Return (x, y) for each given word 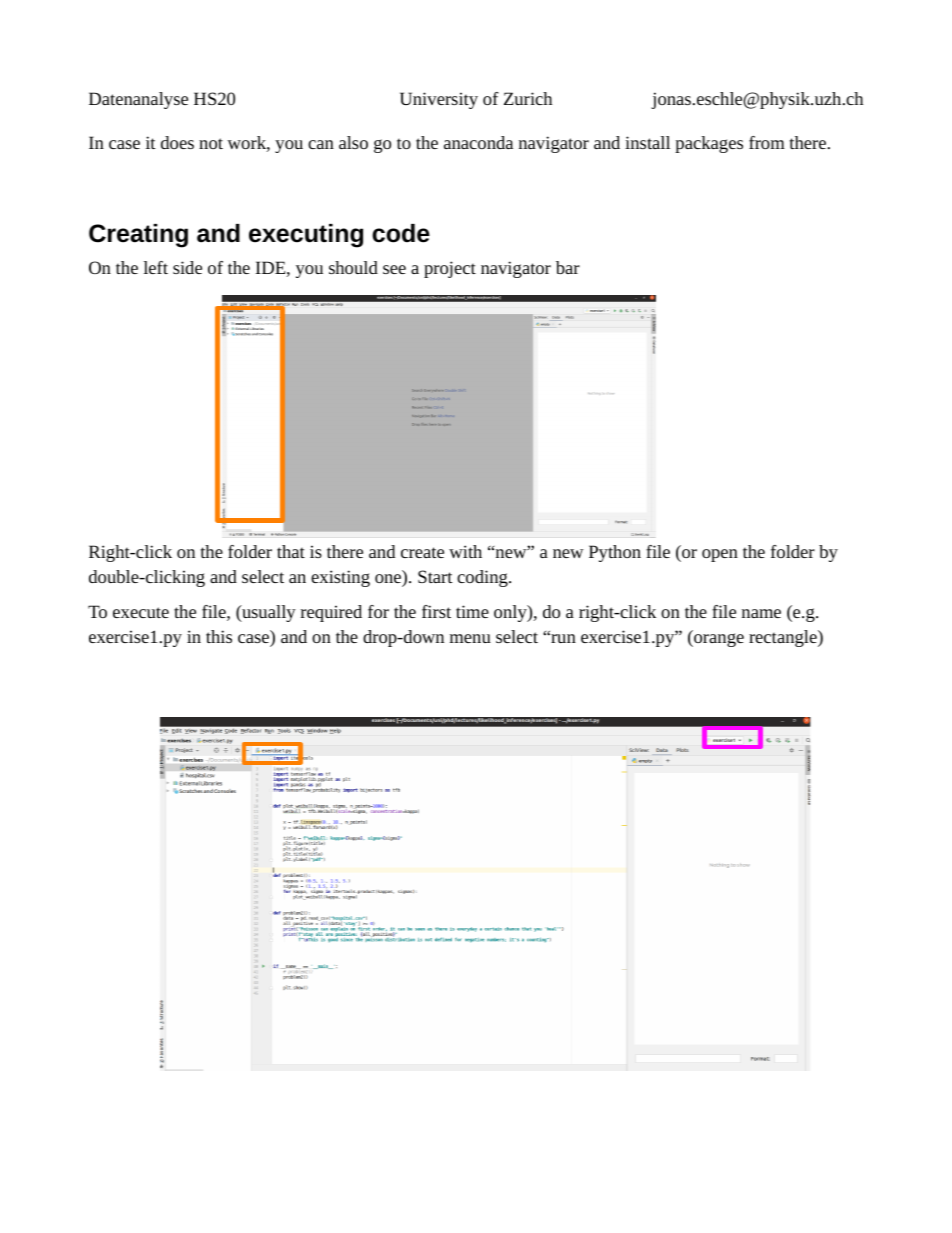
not (211, 143)
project (450, 269)
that (291, 551)
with (465, 551)
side (187, 267)
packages (709, 144)
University (439, 100)
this (219, 636)
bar (568, 267)
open (720, 555)
